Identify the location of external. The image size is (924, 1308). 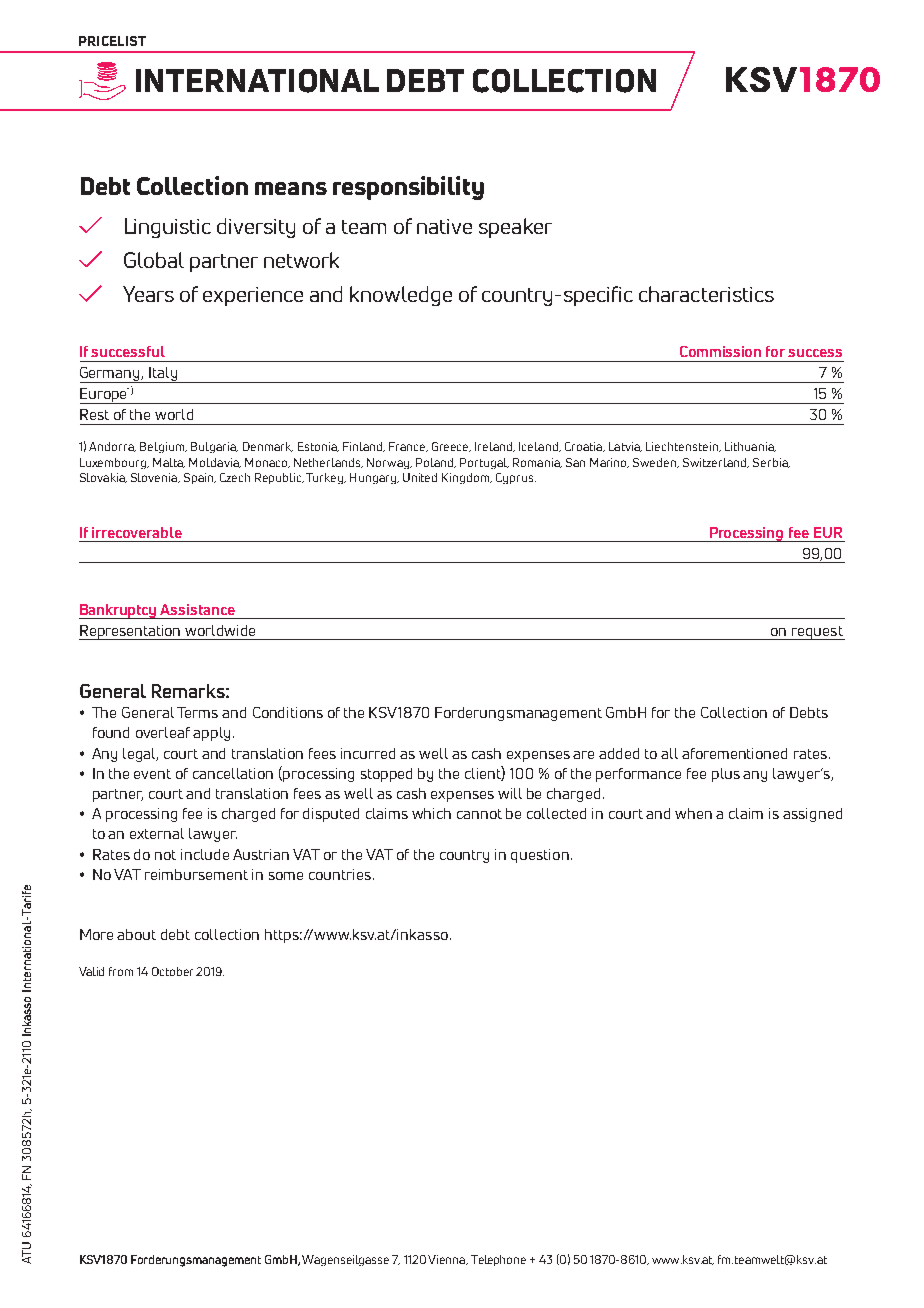
(157, 833).
